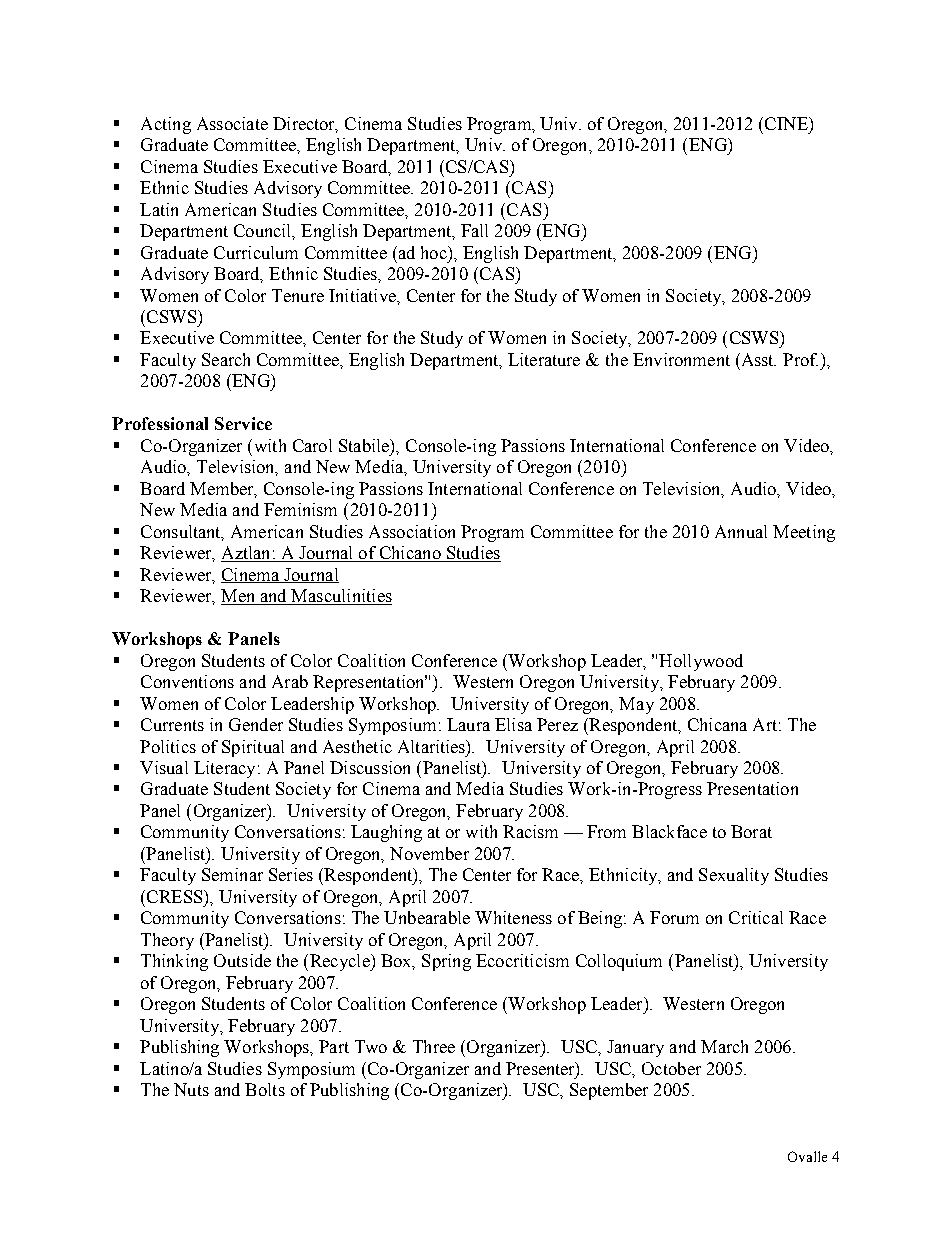 The width and height of the page is (952, 1233). I want to click on Asst, so click(757, 359).
